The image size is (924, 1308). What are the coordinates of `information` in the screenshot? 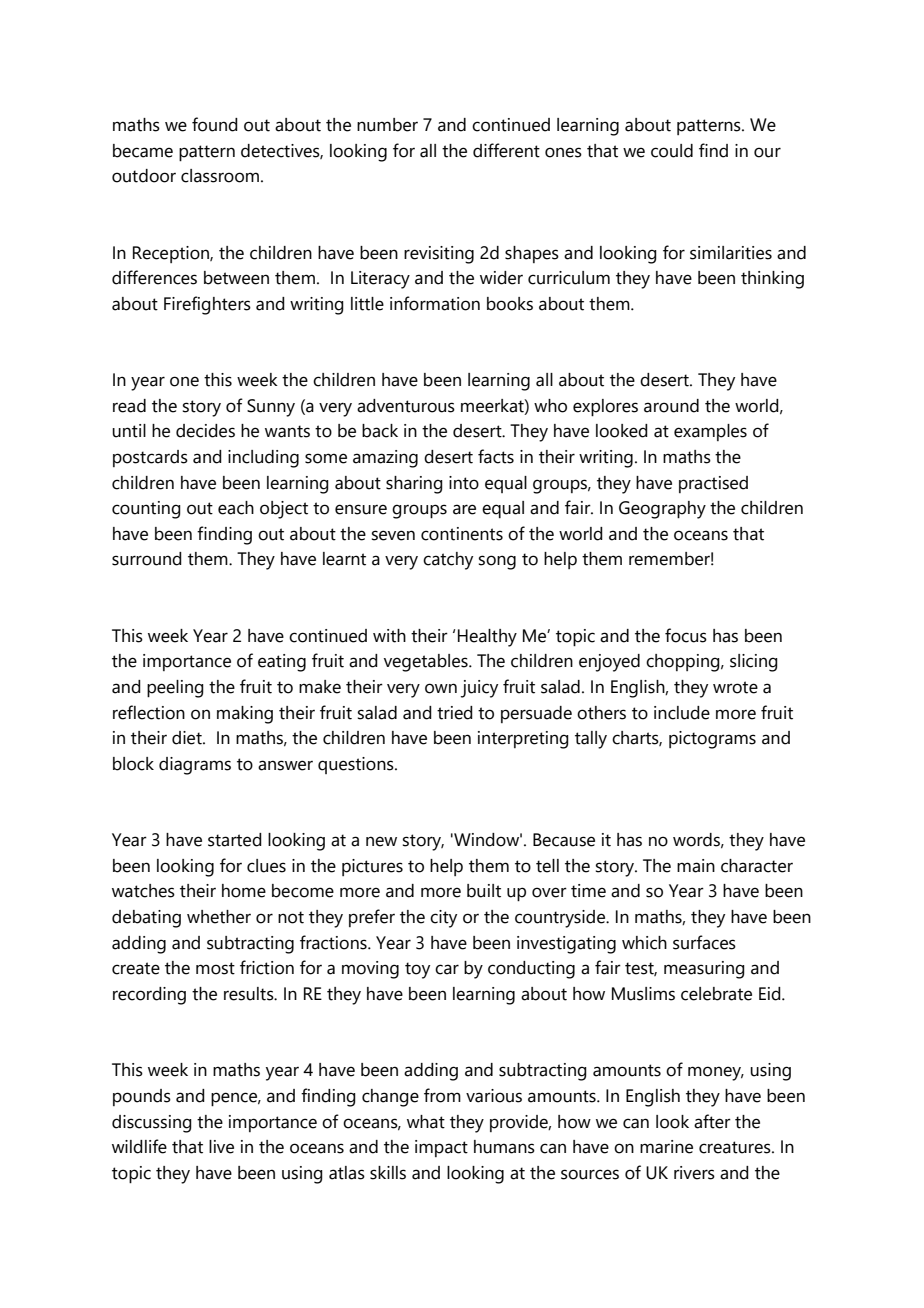 It's located at (435, 303).
